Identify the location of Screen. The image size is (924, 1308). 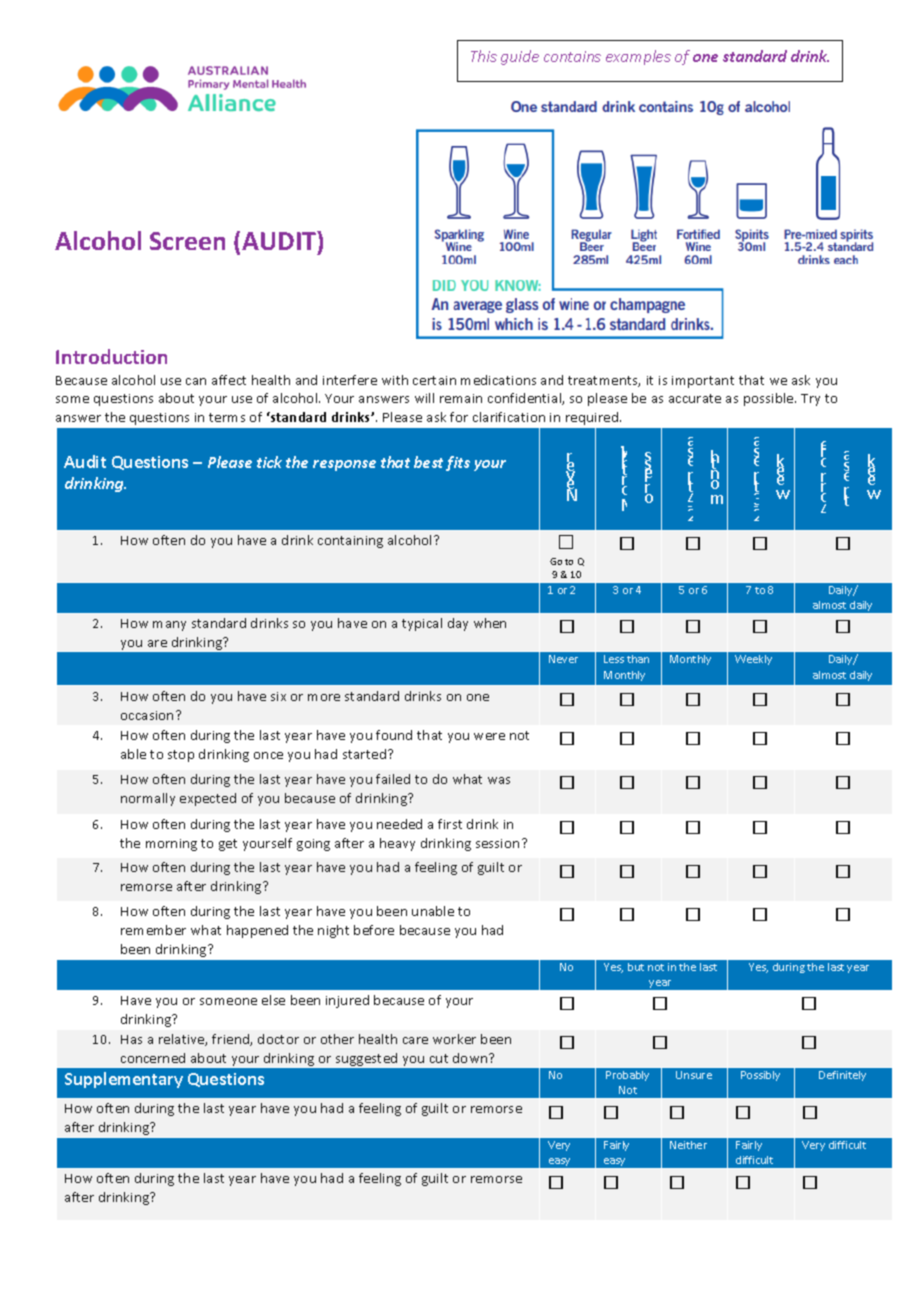
(187, 241).
